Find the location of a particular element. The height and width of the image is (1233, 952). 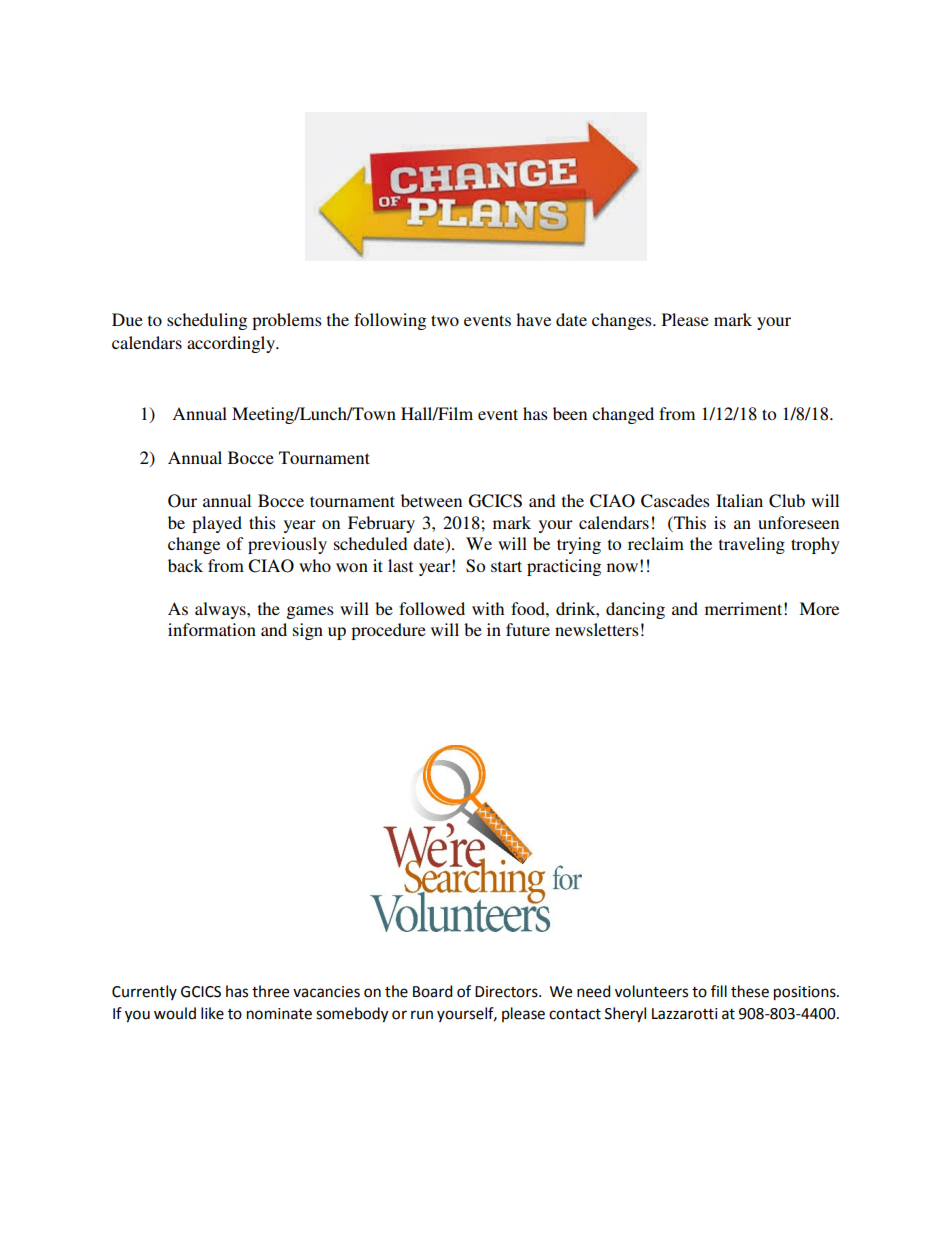

like is located at coordinates (212, 1013).
